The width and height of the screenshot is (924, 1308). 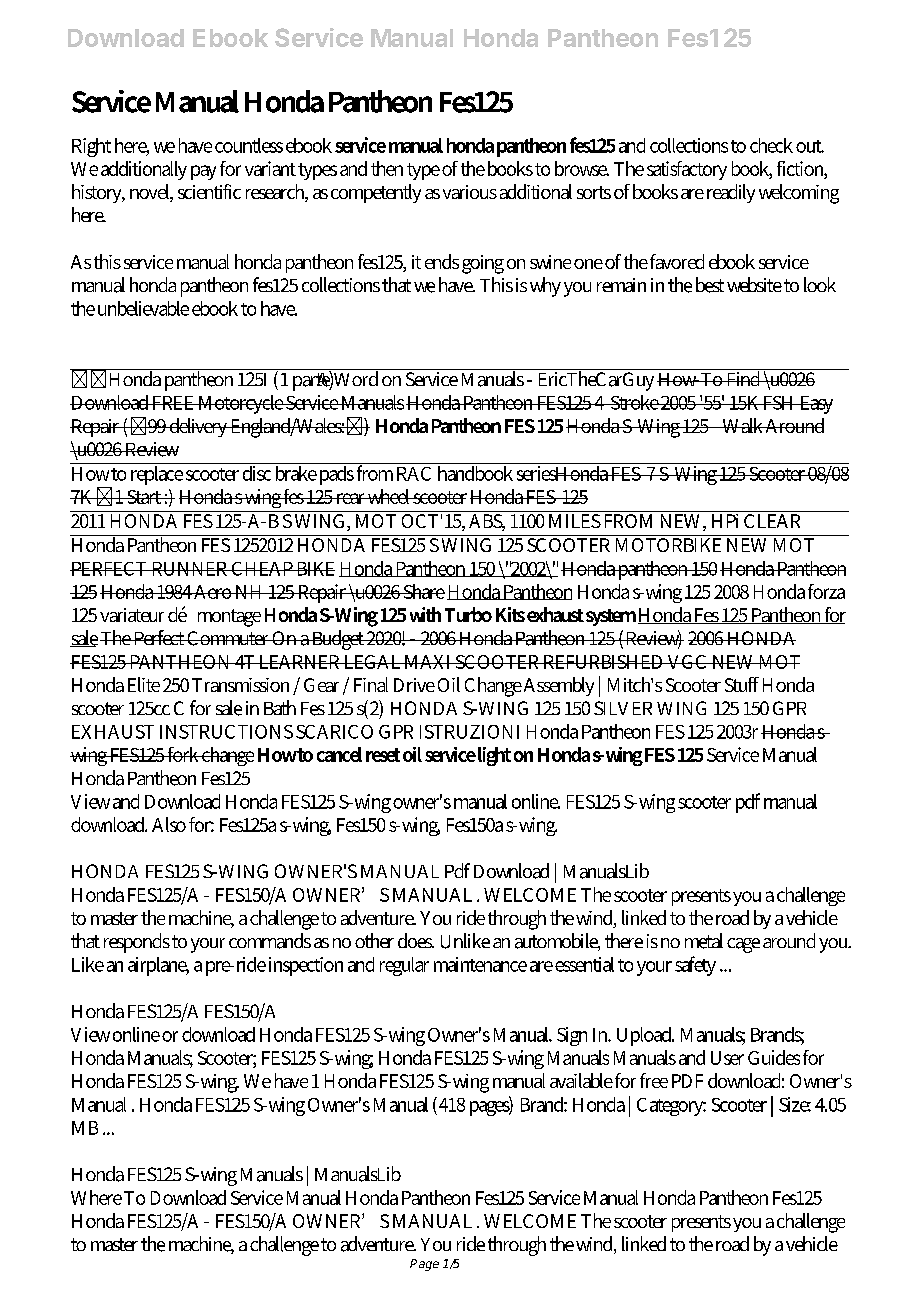 I want to click on VGC, so click(x=687, y=662).
